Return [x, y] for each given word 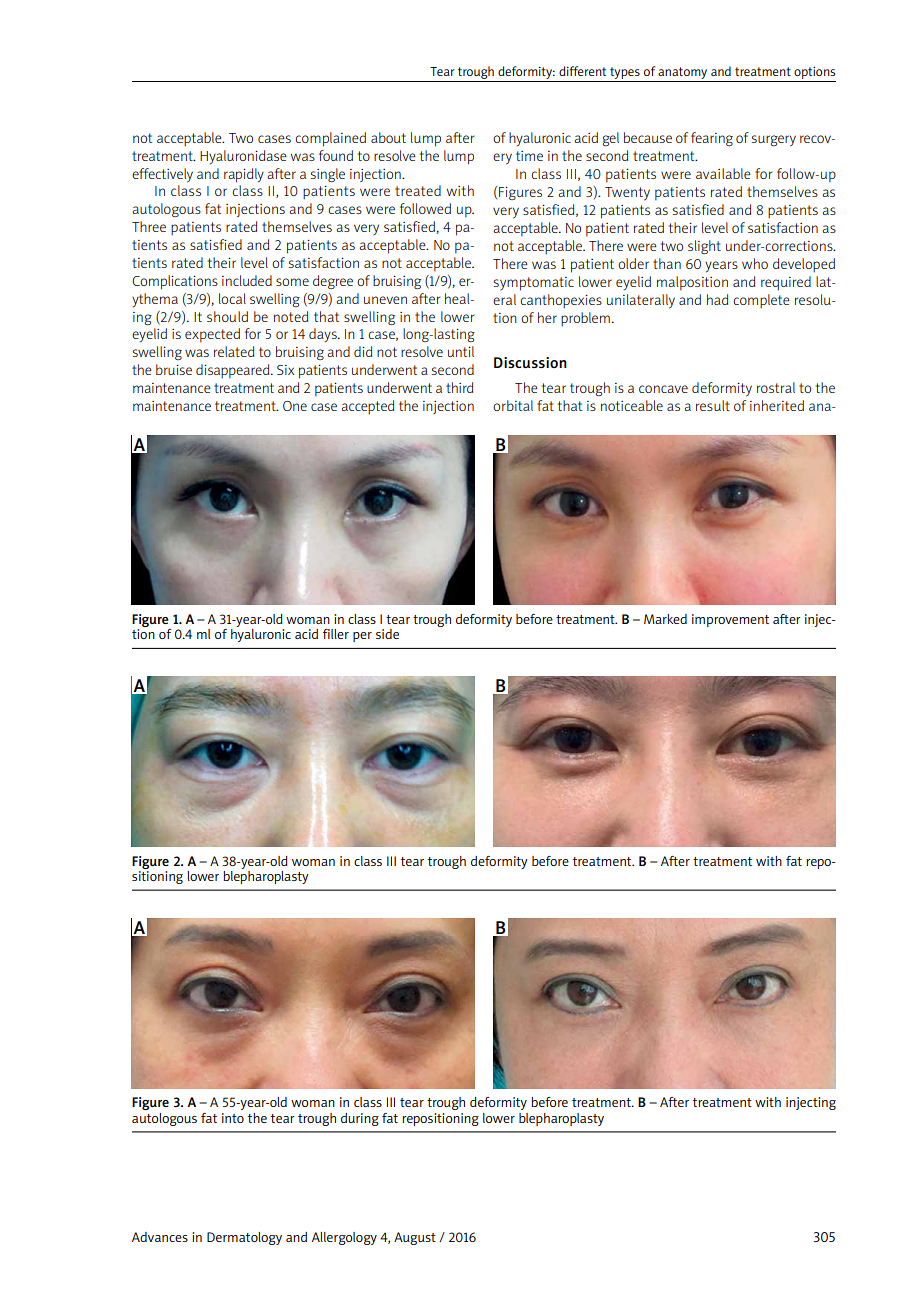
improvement [730, 620]
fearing [712, 139]
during [360, 1119]
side [387, 634]
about [388, 137]
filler [336, 634]
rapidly [244, 175]
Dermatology [244, 1238]
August [415, 1238]
